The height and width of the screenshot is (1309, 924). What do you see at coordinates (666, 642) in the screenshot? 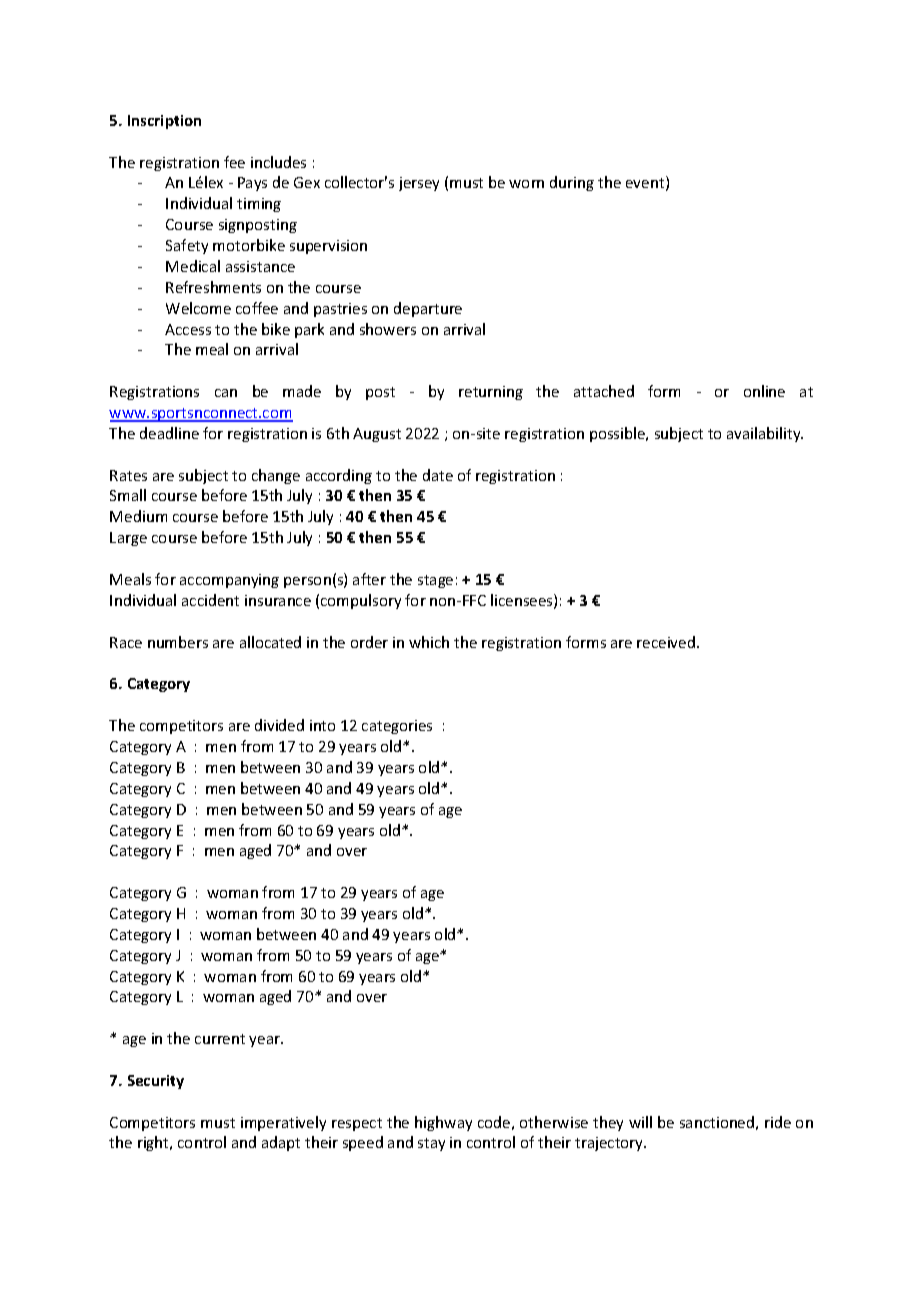
I see `received` at bounding box center [666, 642].
